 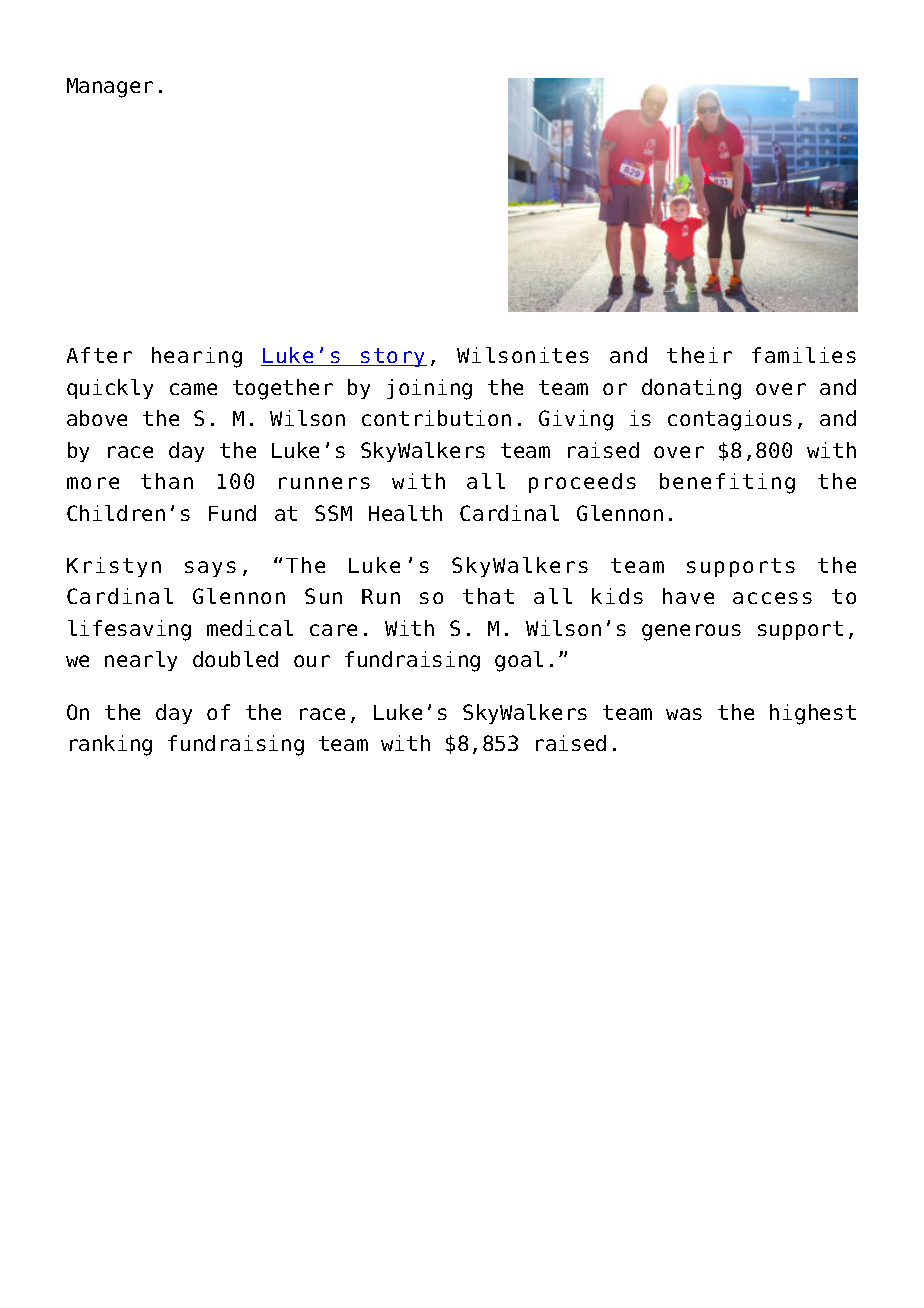 I want to click on their, so click(x=699, y=355).
